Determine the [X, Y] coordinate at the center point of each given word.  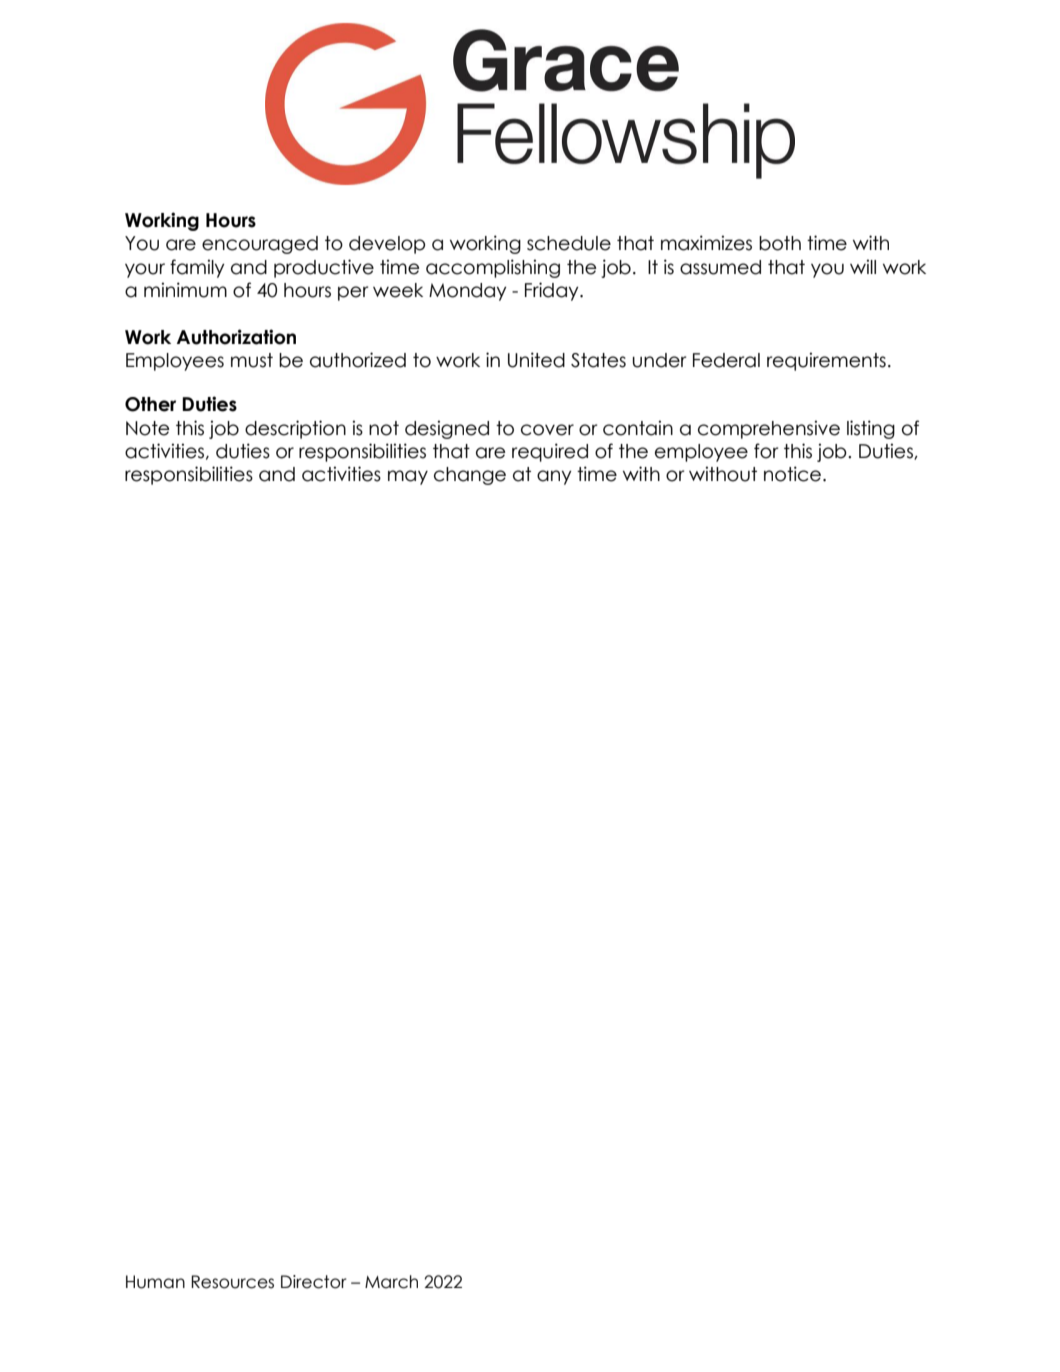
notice [792, 474]
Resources [232, 1282]
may [408, 477]
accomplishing [493, 268]
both [780, 243]
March [391, 1282]
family [197, 268]
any [554, 477]
